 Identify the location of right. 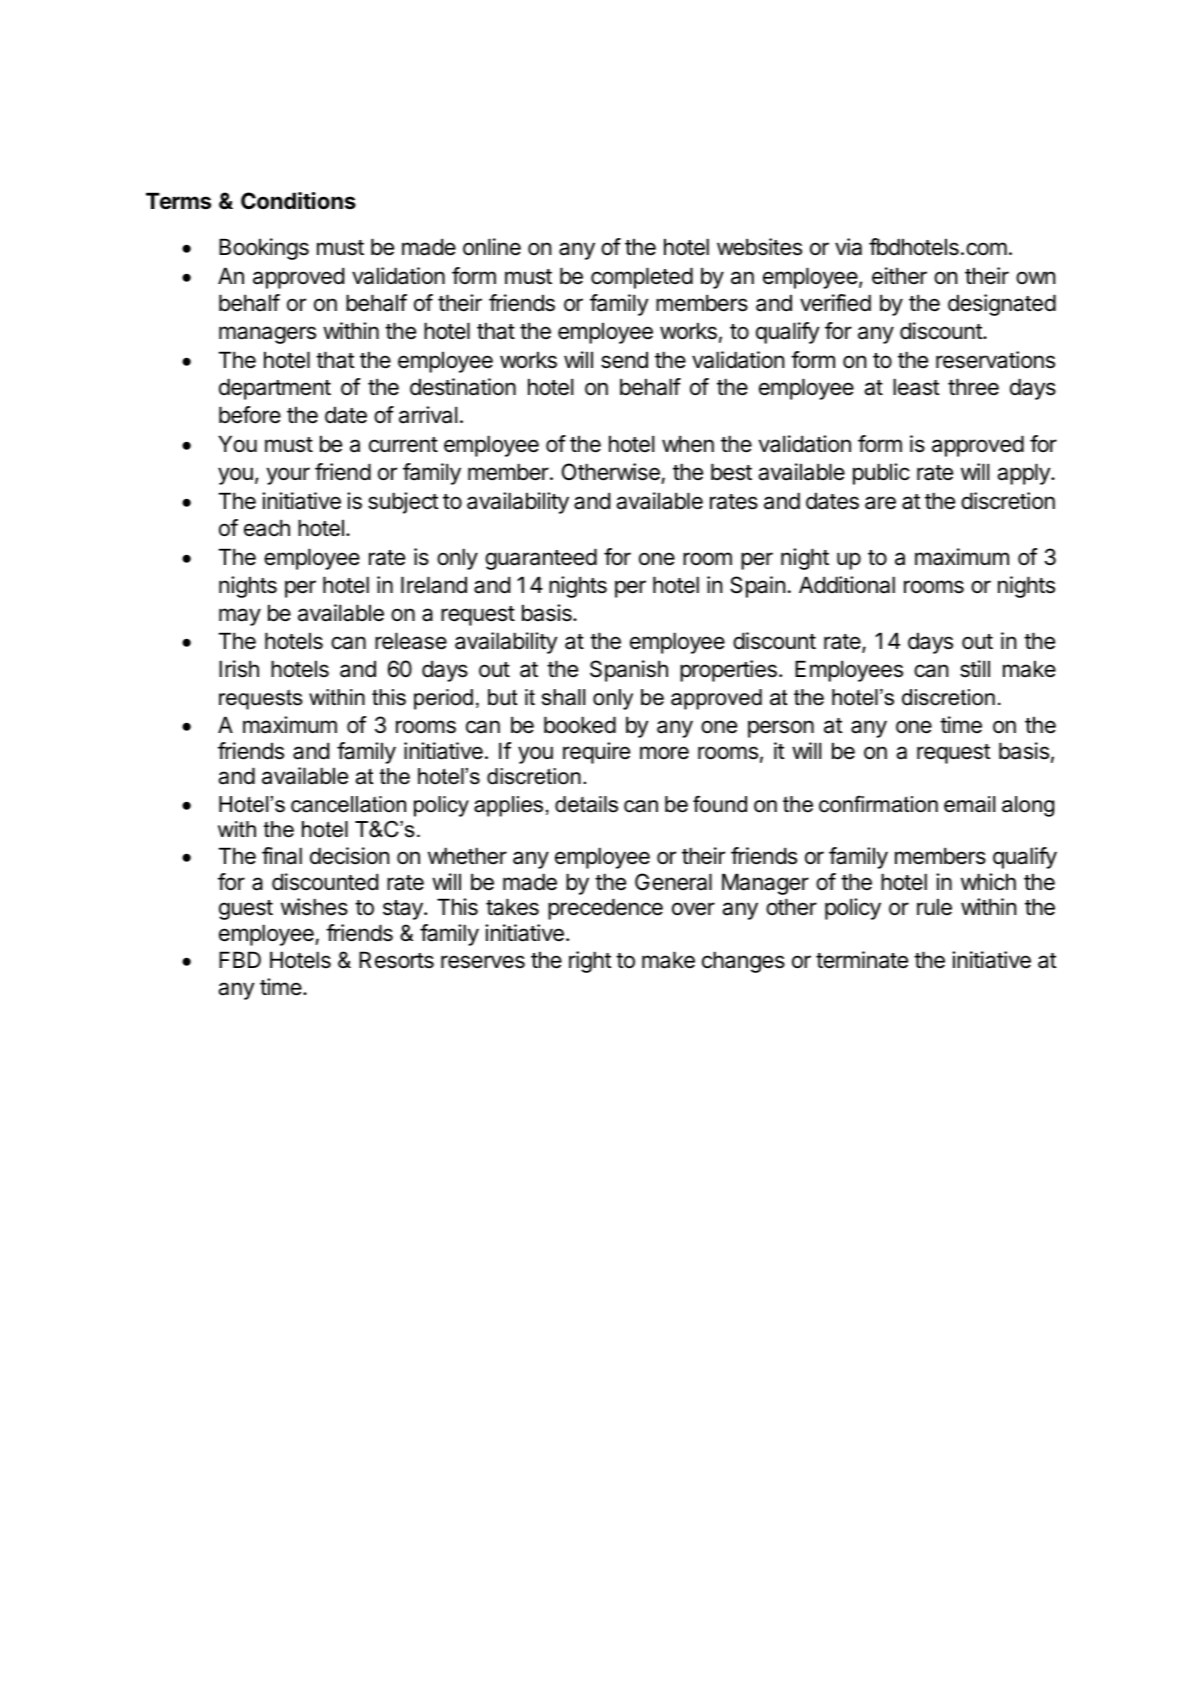
(590, 962).
